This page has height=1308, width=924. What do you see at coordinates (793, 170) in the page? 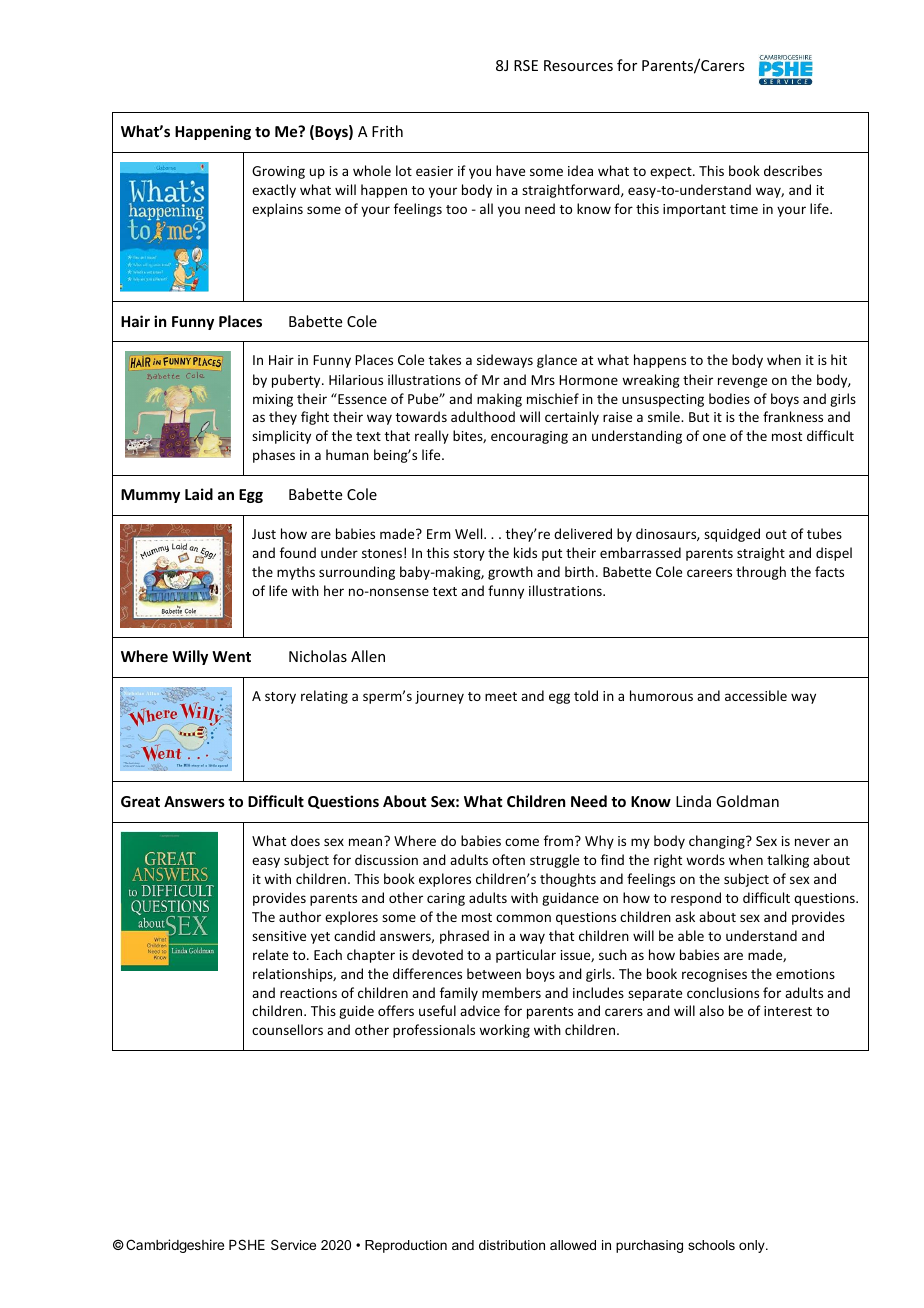
I see `describes` at bounding box center [793, 170].
